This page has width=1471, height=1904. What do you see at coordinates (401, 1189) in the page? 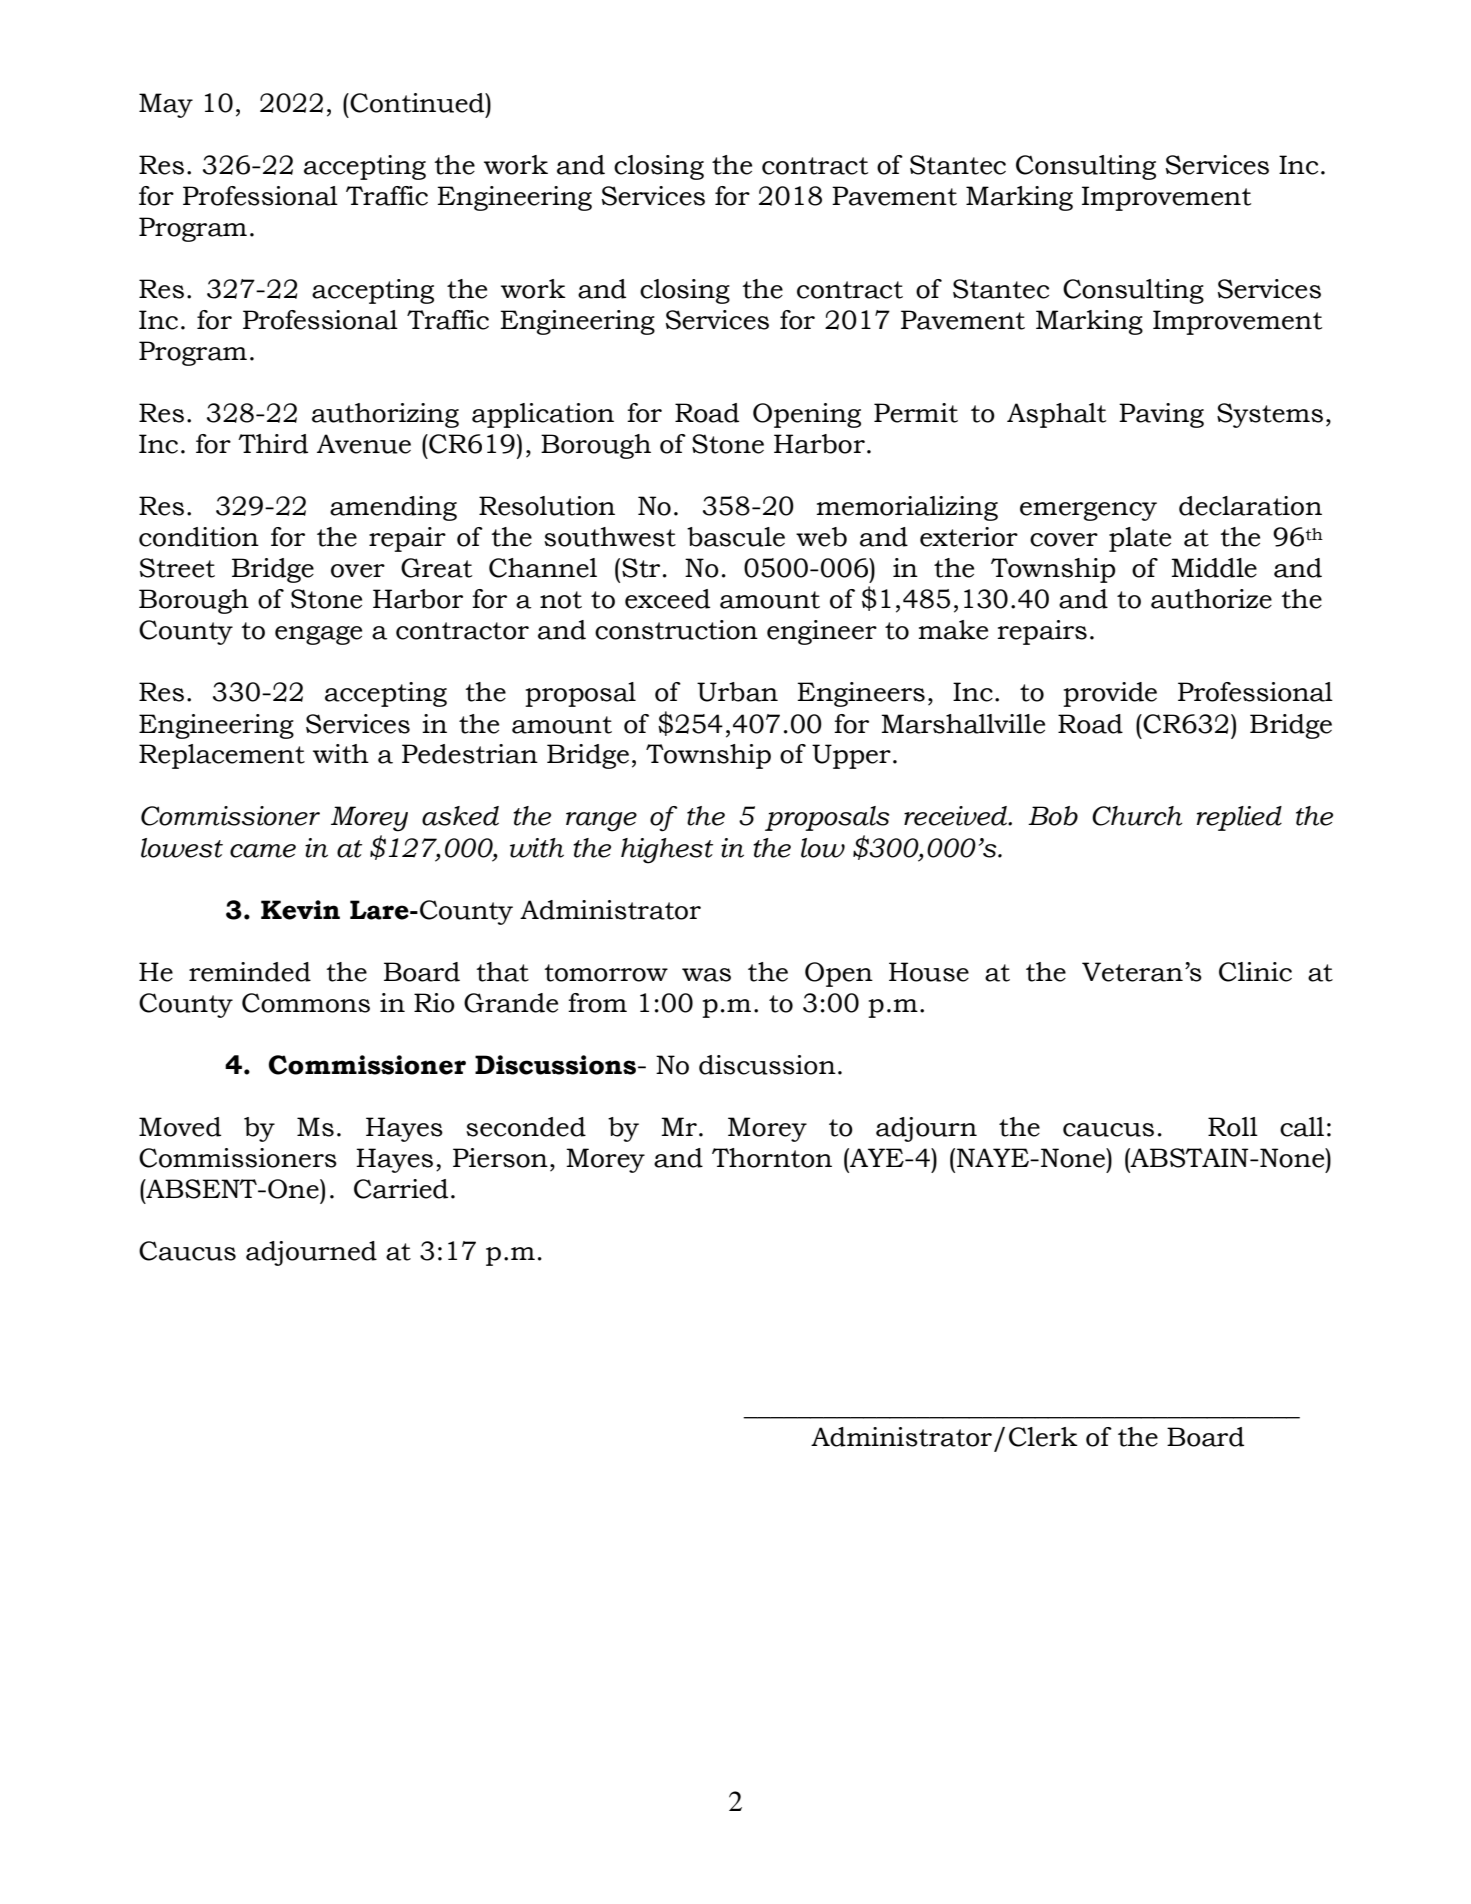
I see `Carried` at bounding box center [401, 1189].
